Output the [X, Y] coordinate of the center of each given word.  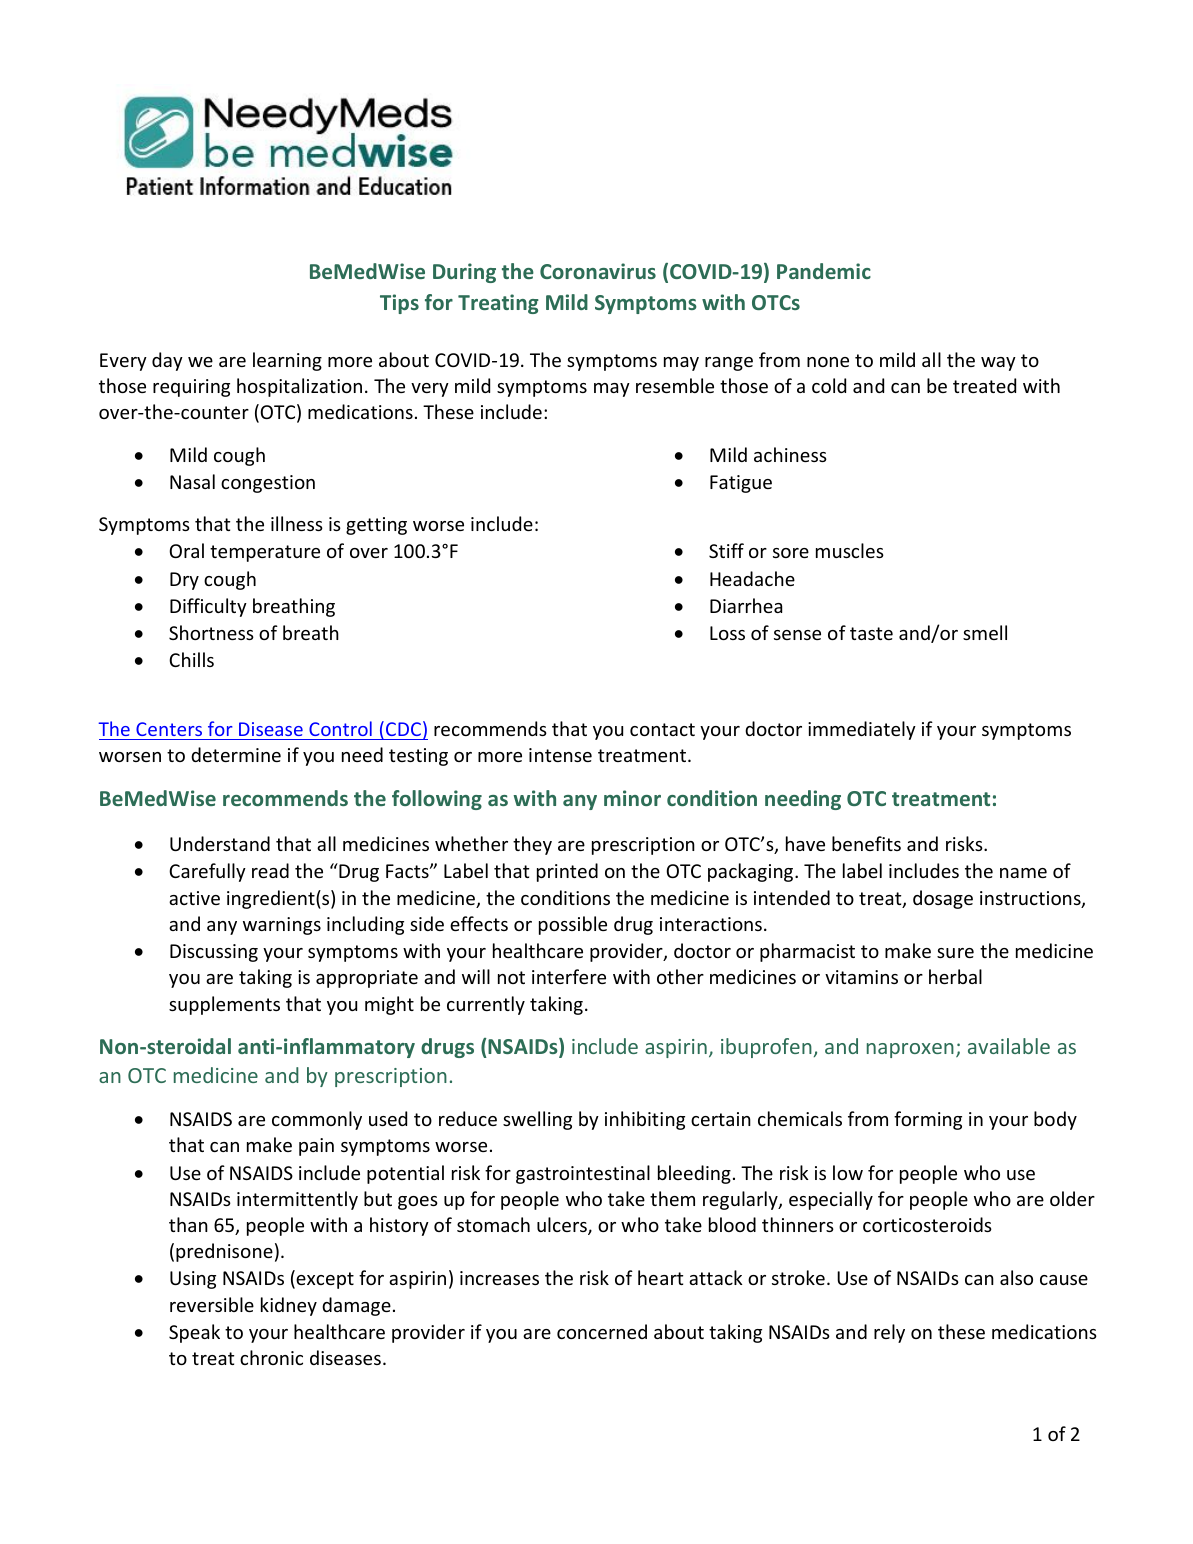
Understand [220, 843]
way [998, 364]
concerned [602, 1331]
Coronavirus [598, 271]
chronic [271, 1357]
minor [632, 798]
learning [287, 361]
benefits [866, 843]
